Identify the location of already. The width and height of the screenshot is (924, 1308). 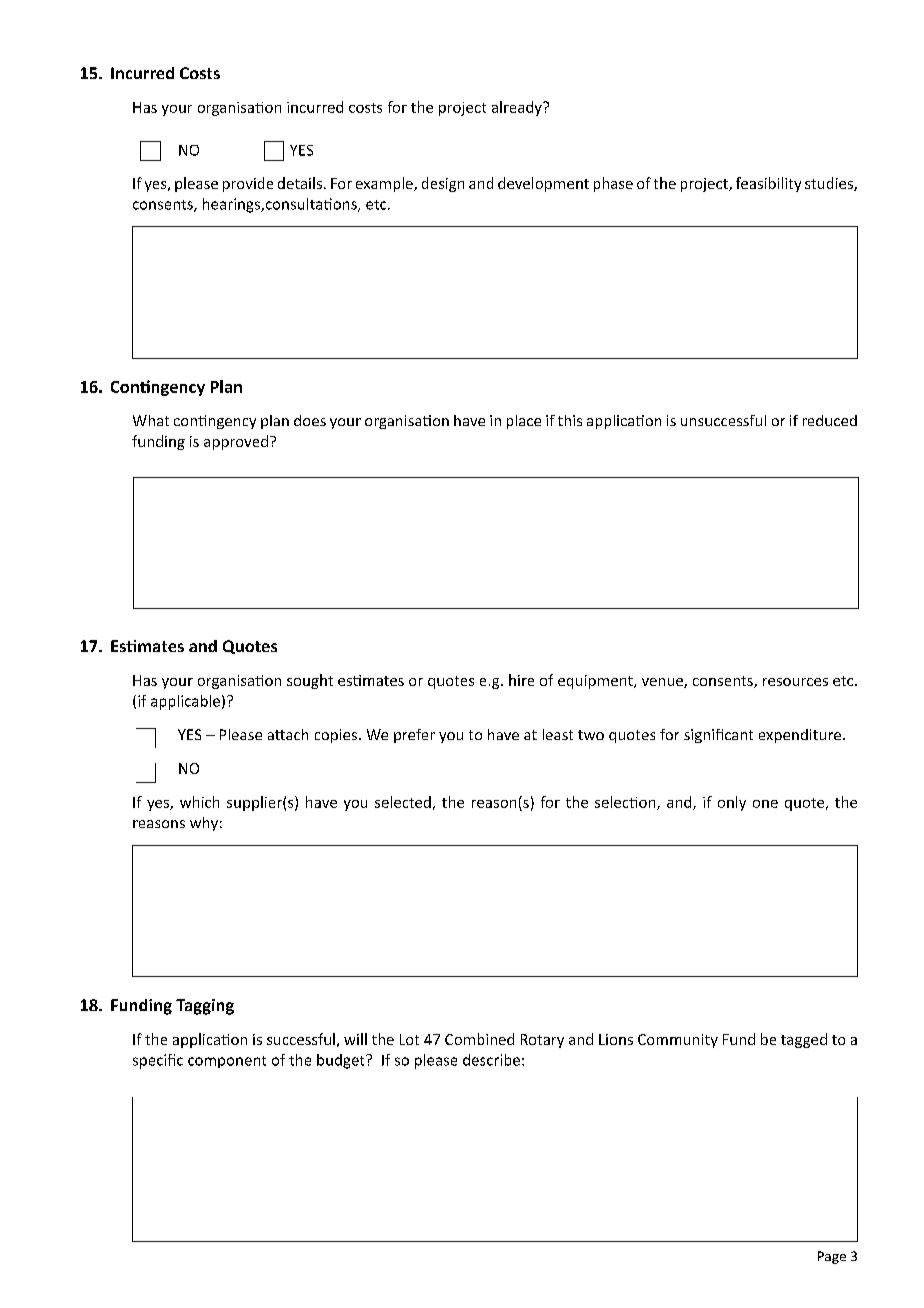
(518, 108).
